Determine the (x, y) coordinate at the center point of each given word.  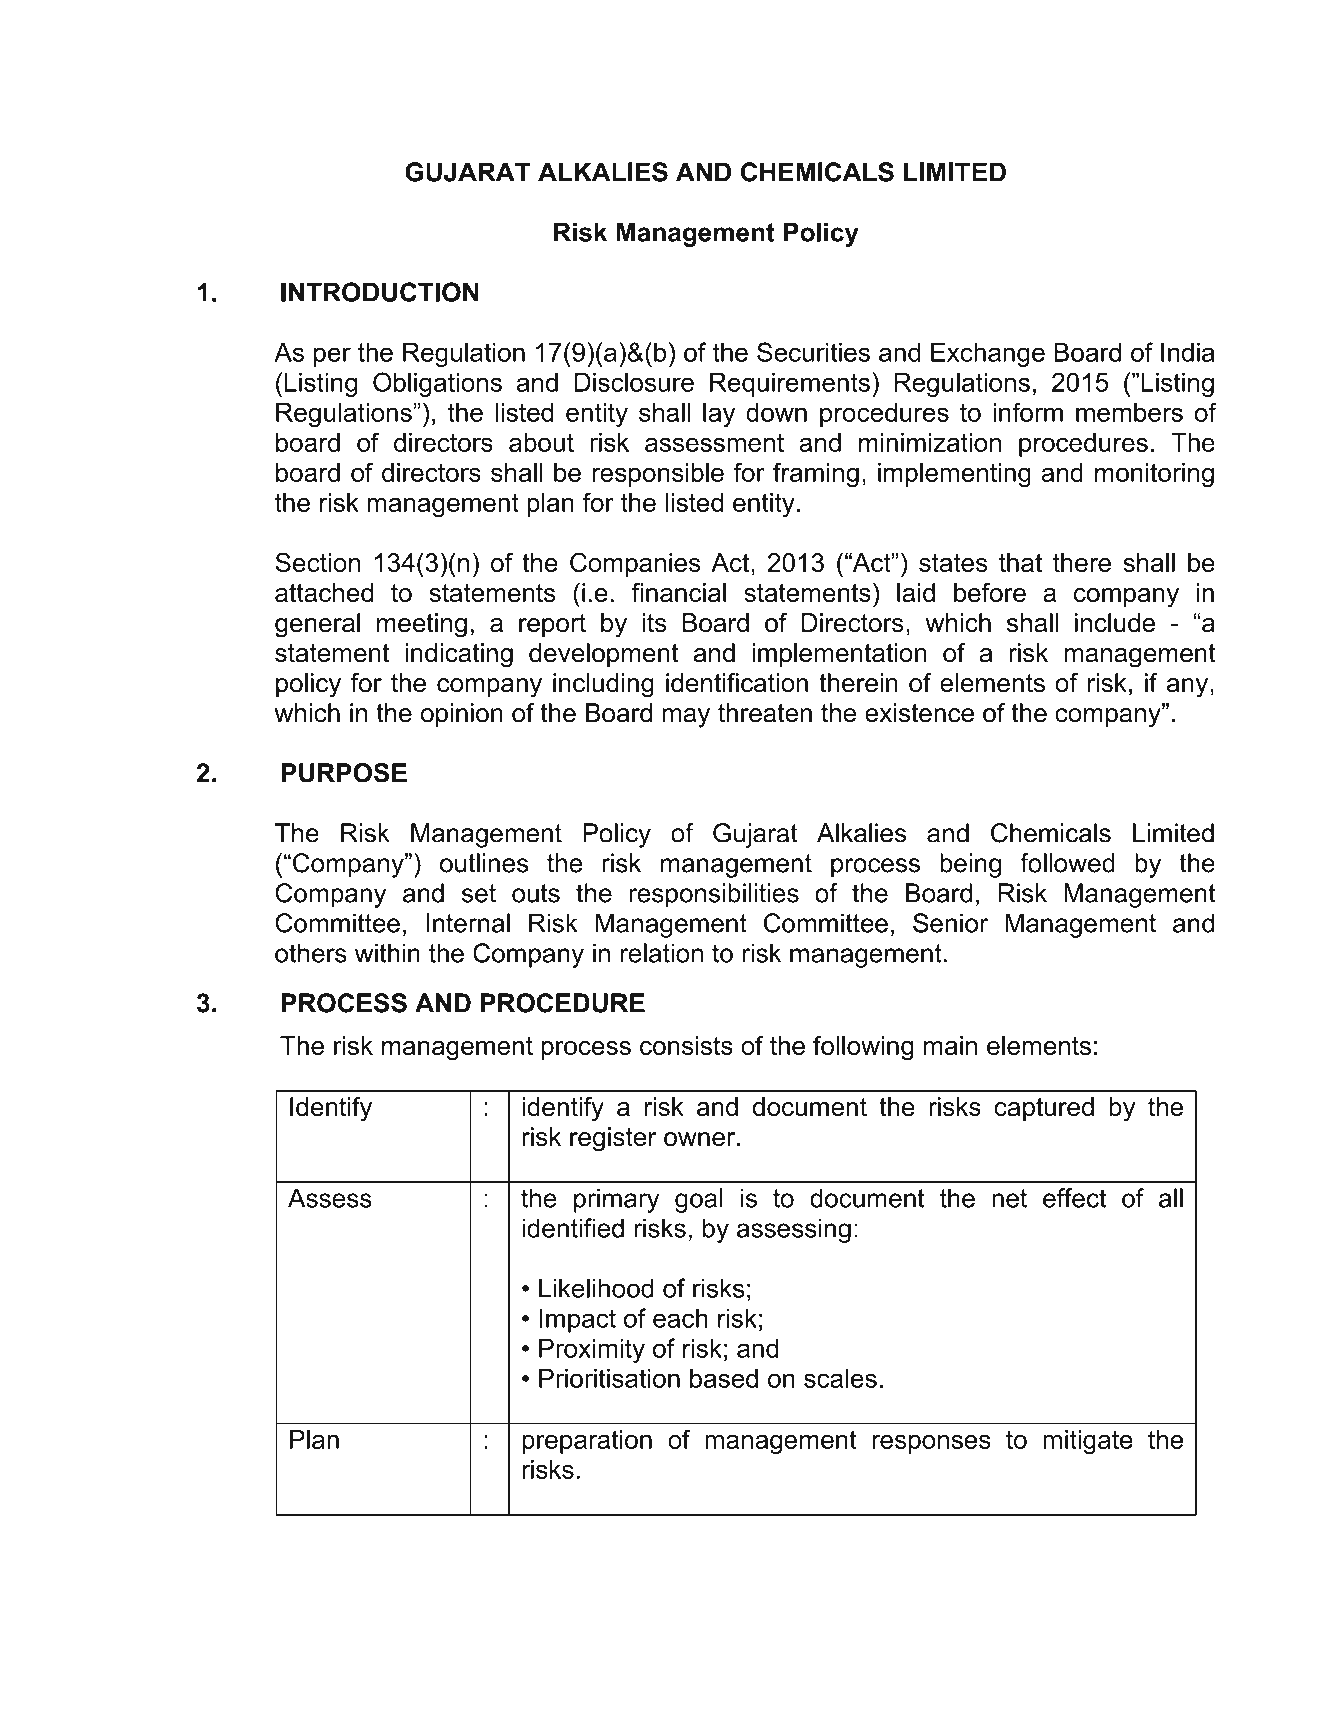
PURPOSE (344, 773)
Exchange (988, 355)
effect (1074, 1198)
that (1020, 562)
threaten (765, 713)
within (387, 953)
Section (317, 562)
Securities (813, 352)
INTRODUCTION (380, 292)
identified (573, 1228)
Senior (950, 923)
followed (1067, 863)
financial (679, 592)
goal (699, 1200)
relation (662, 953)
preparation (587, 1442)
